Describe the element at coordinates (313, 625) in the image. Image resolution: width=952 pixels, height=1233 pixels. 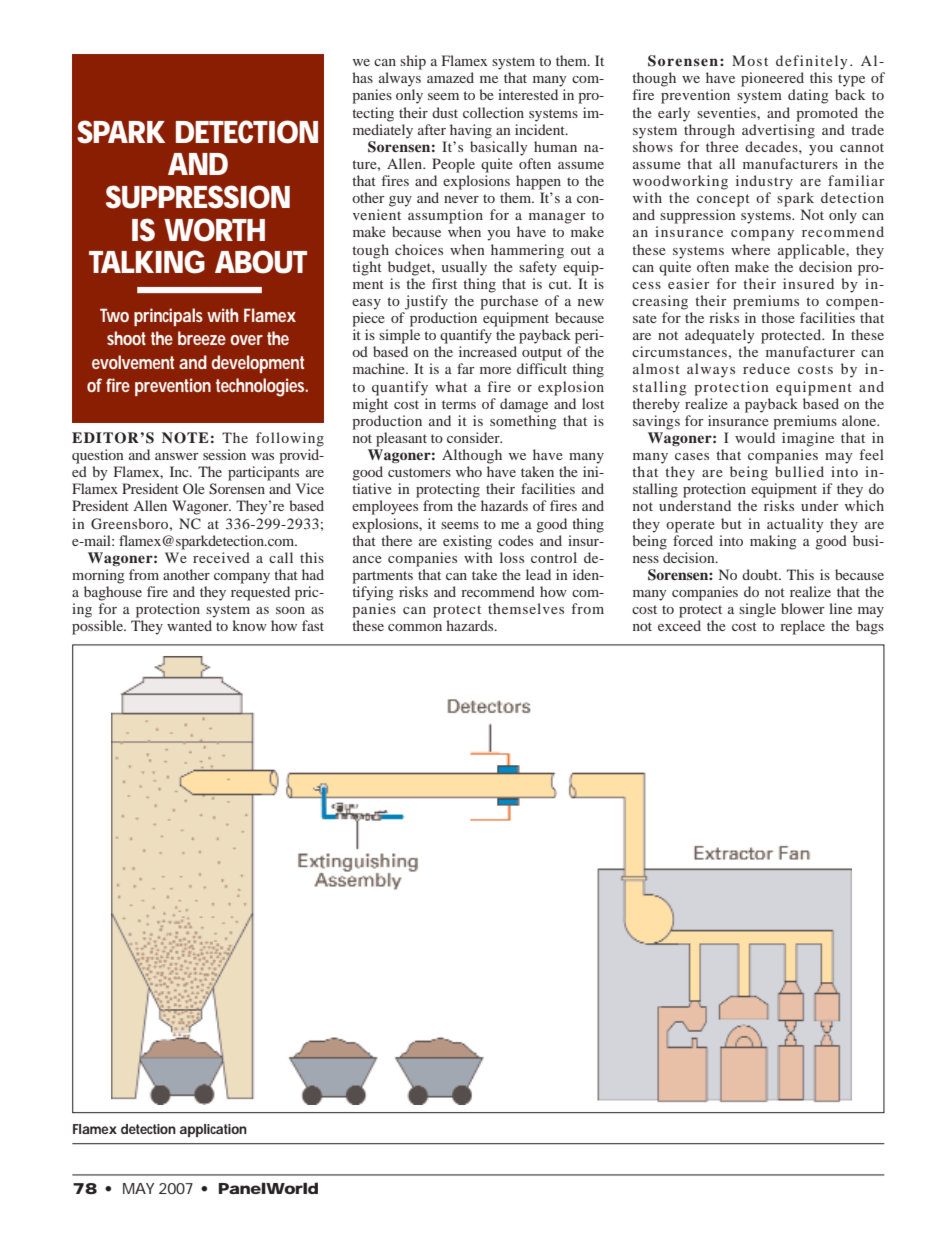
I see `fast` at that location.
